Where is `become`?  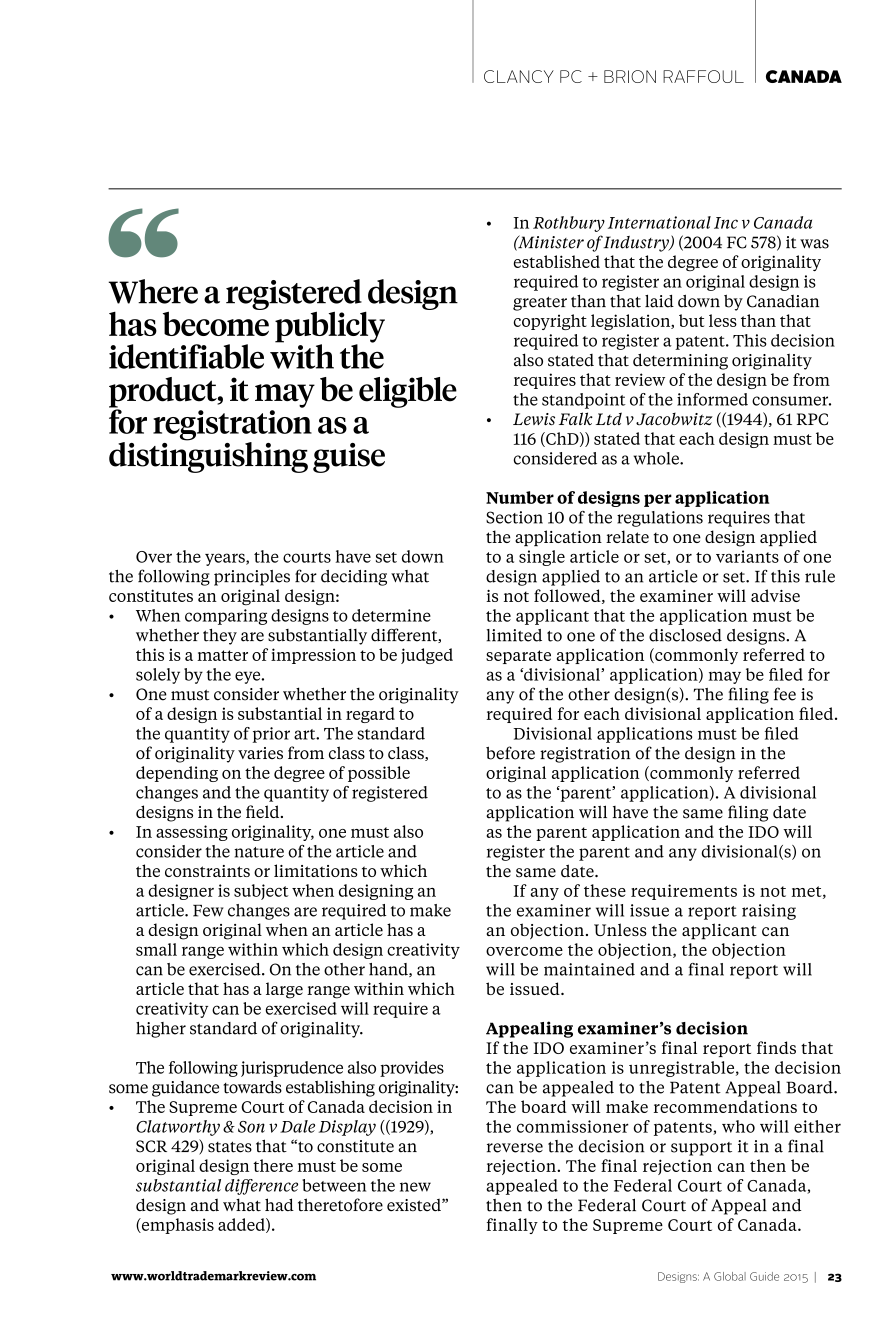 become is located at coordinates (216, 322).
